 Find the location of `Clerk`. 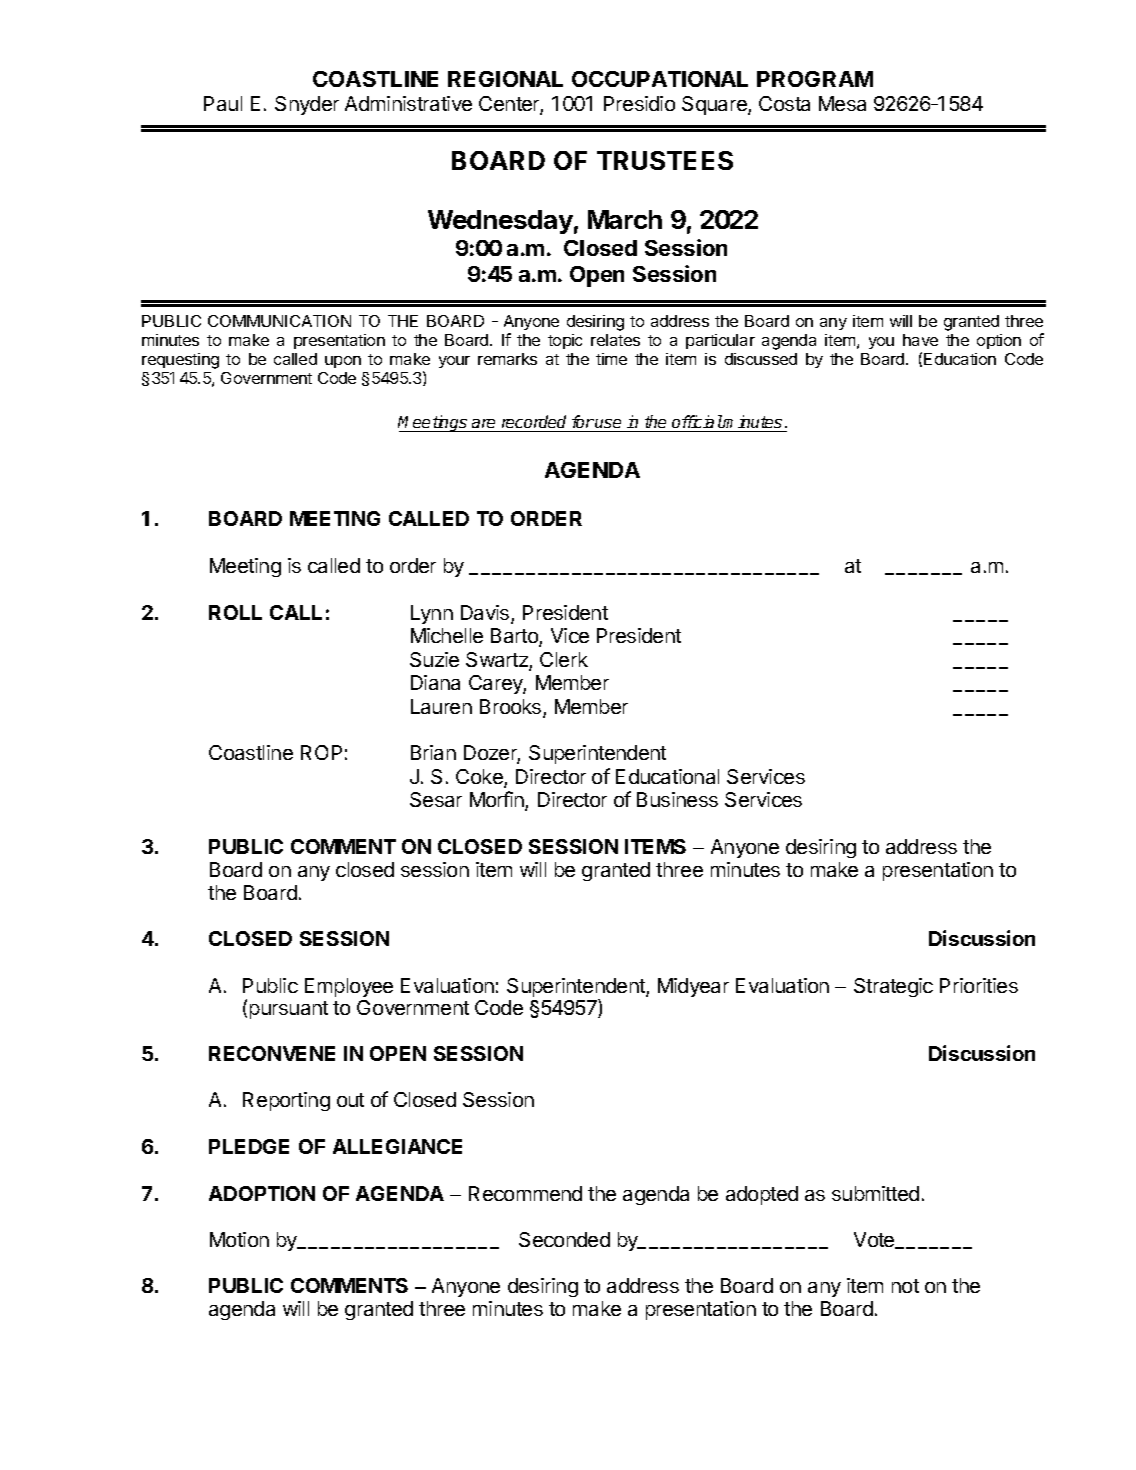

Clerk is located at coordinates (564, 659).
